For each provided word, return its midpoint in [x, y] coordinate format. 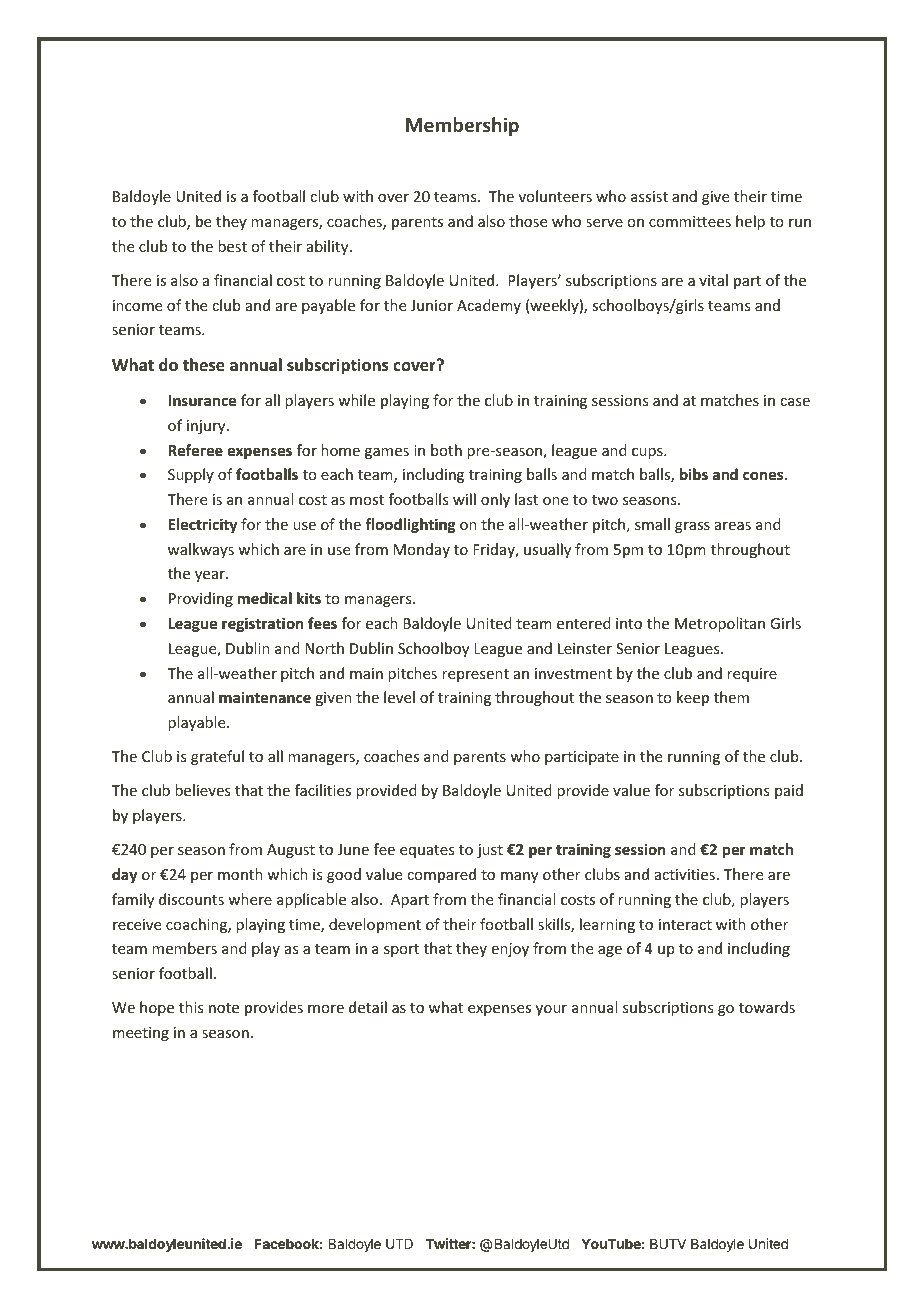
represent [475, 675]
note [224, 1008]
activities [685, 874]
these [204, 365]
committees [690, 221]
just [490, 851]
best [232, 246]
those [528, 221]
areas [733, 526]
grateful [217, 757]
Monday [422, 550]
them [731, 697]
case [795, 402]
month [240, 874]
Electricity [202, 525]
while [356, 400]
